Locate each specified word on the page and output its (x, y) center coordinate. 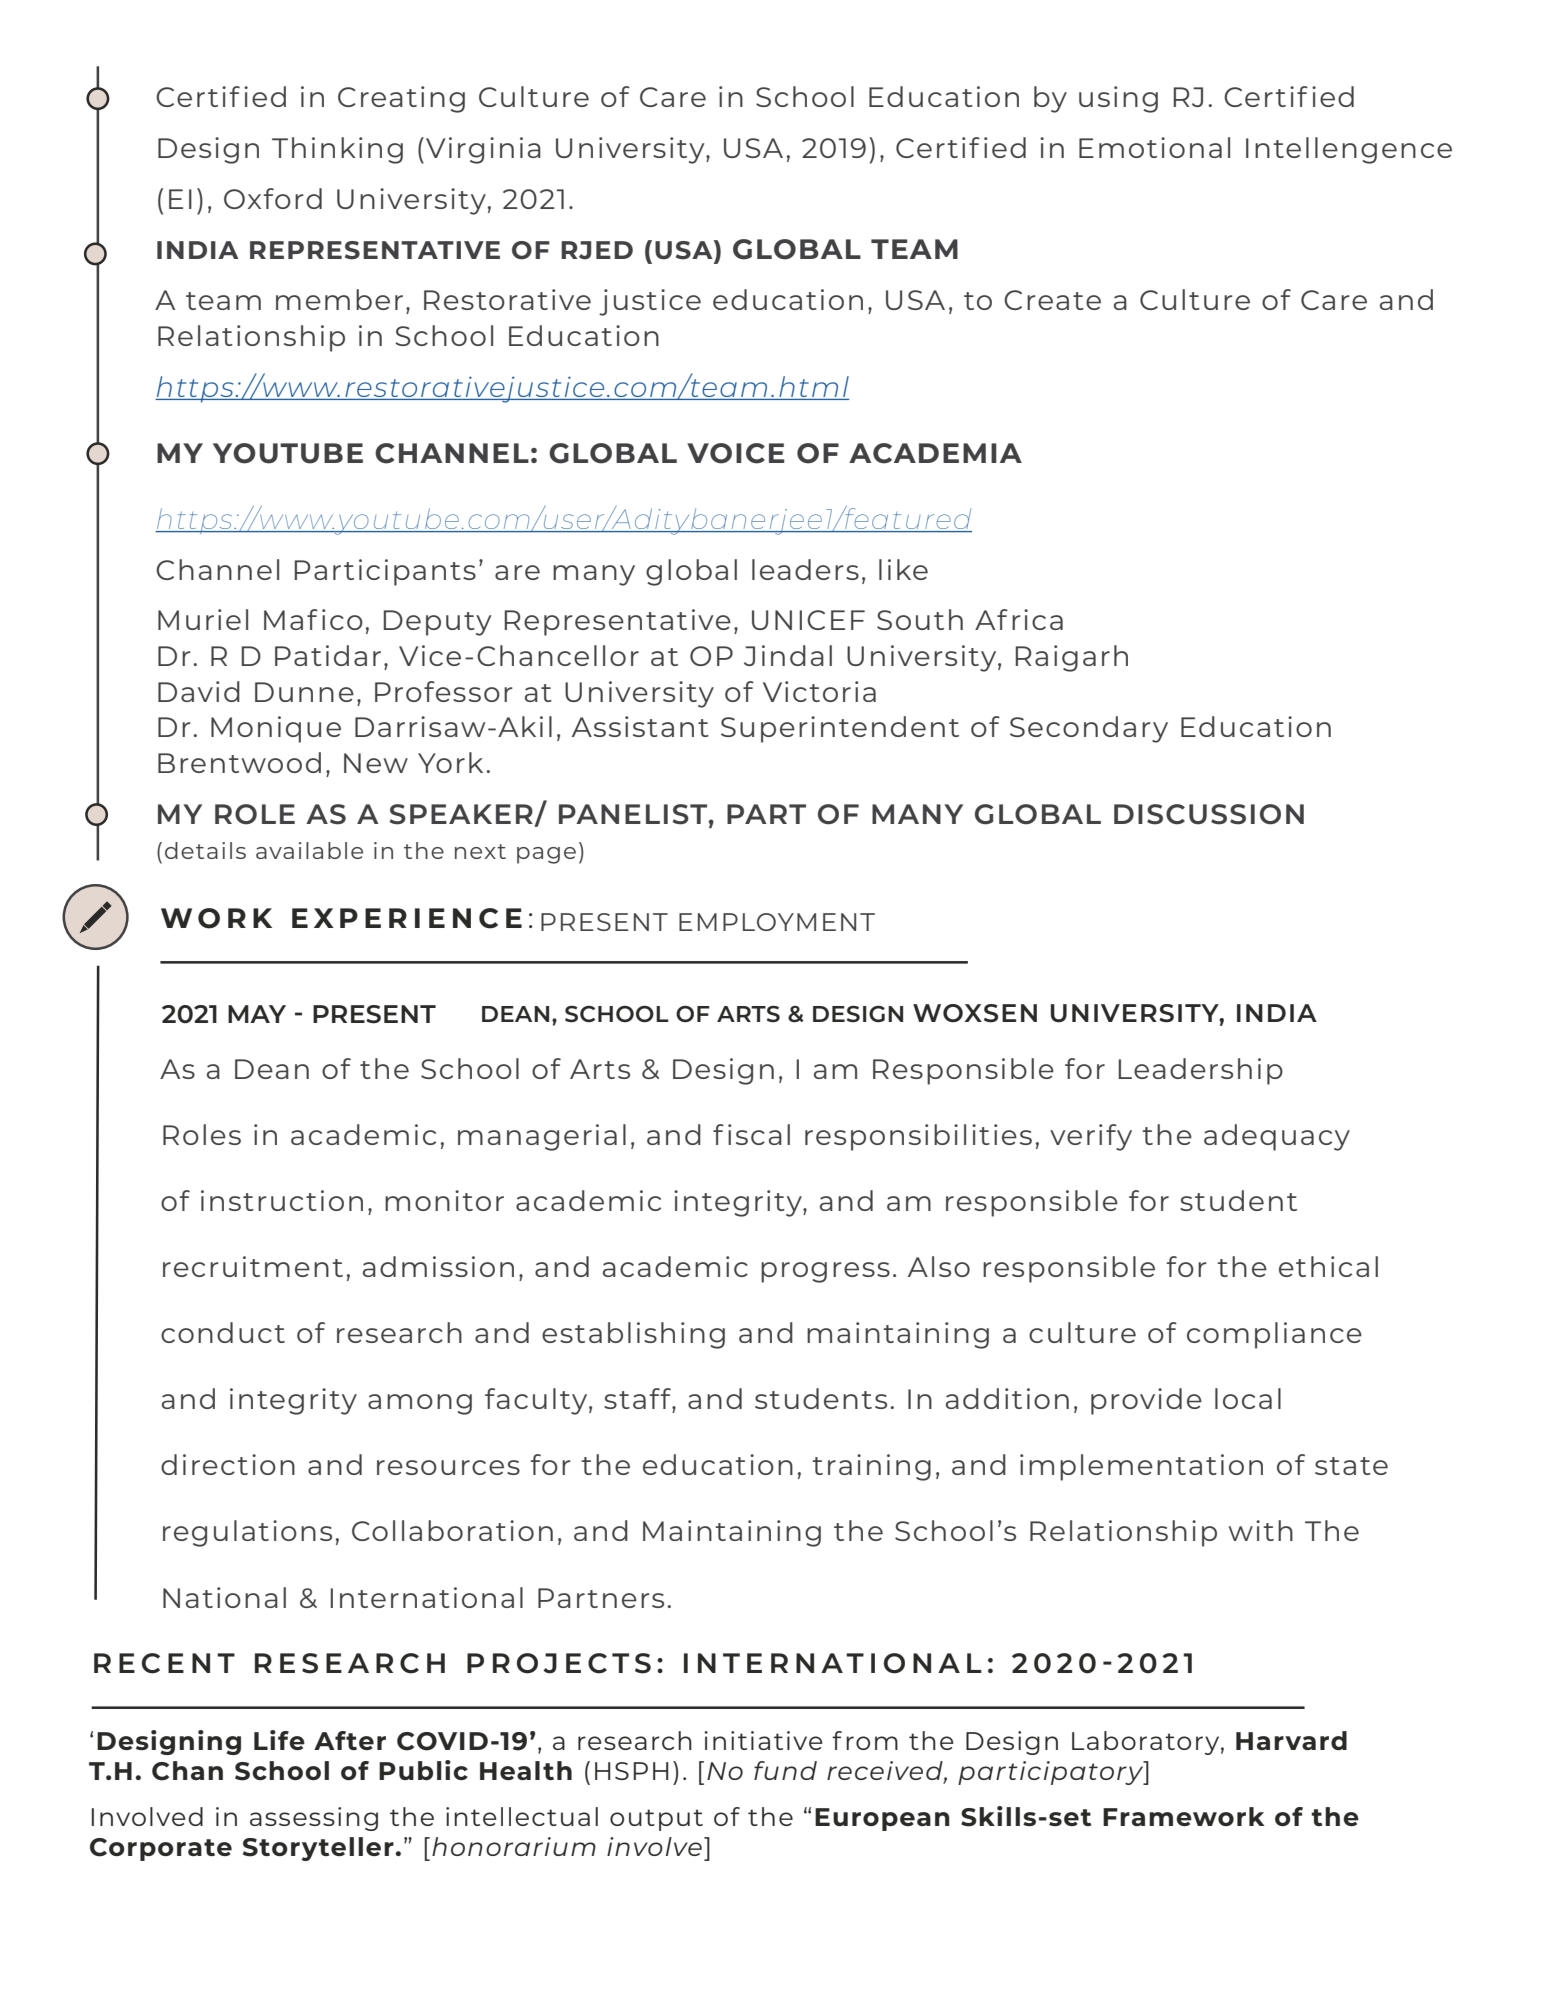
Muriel (203, 619)
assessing (314, 1819)
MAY (257, 1014)
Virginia (483, 150)
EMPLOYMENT (777, 922)
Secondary (1089, 729)
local (1248, 1398)
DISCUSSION (1209, 814)
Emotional (1154, 147)
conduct (223, 1332)
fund (785, 1770)
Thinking (337, 150)
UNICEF (808, 620)
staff (638, 1398)
